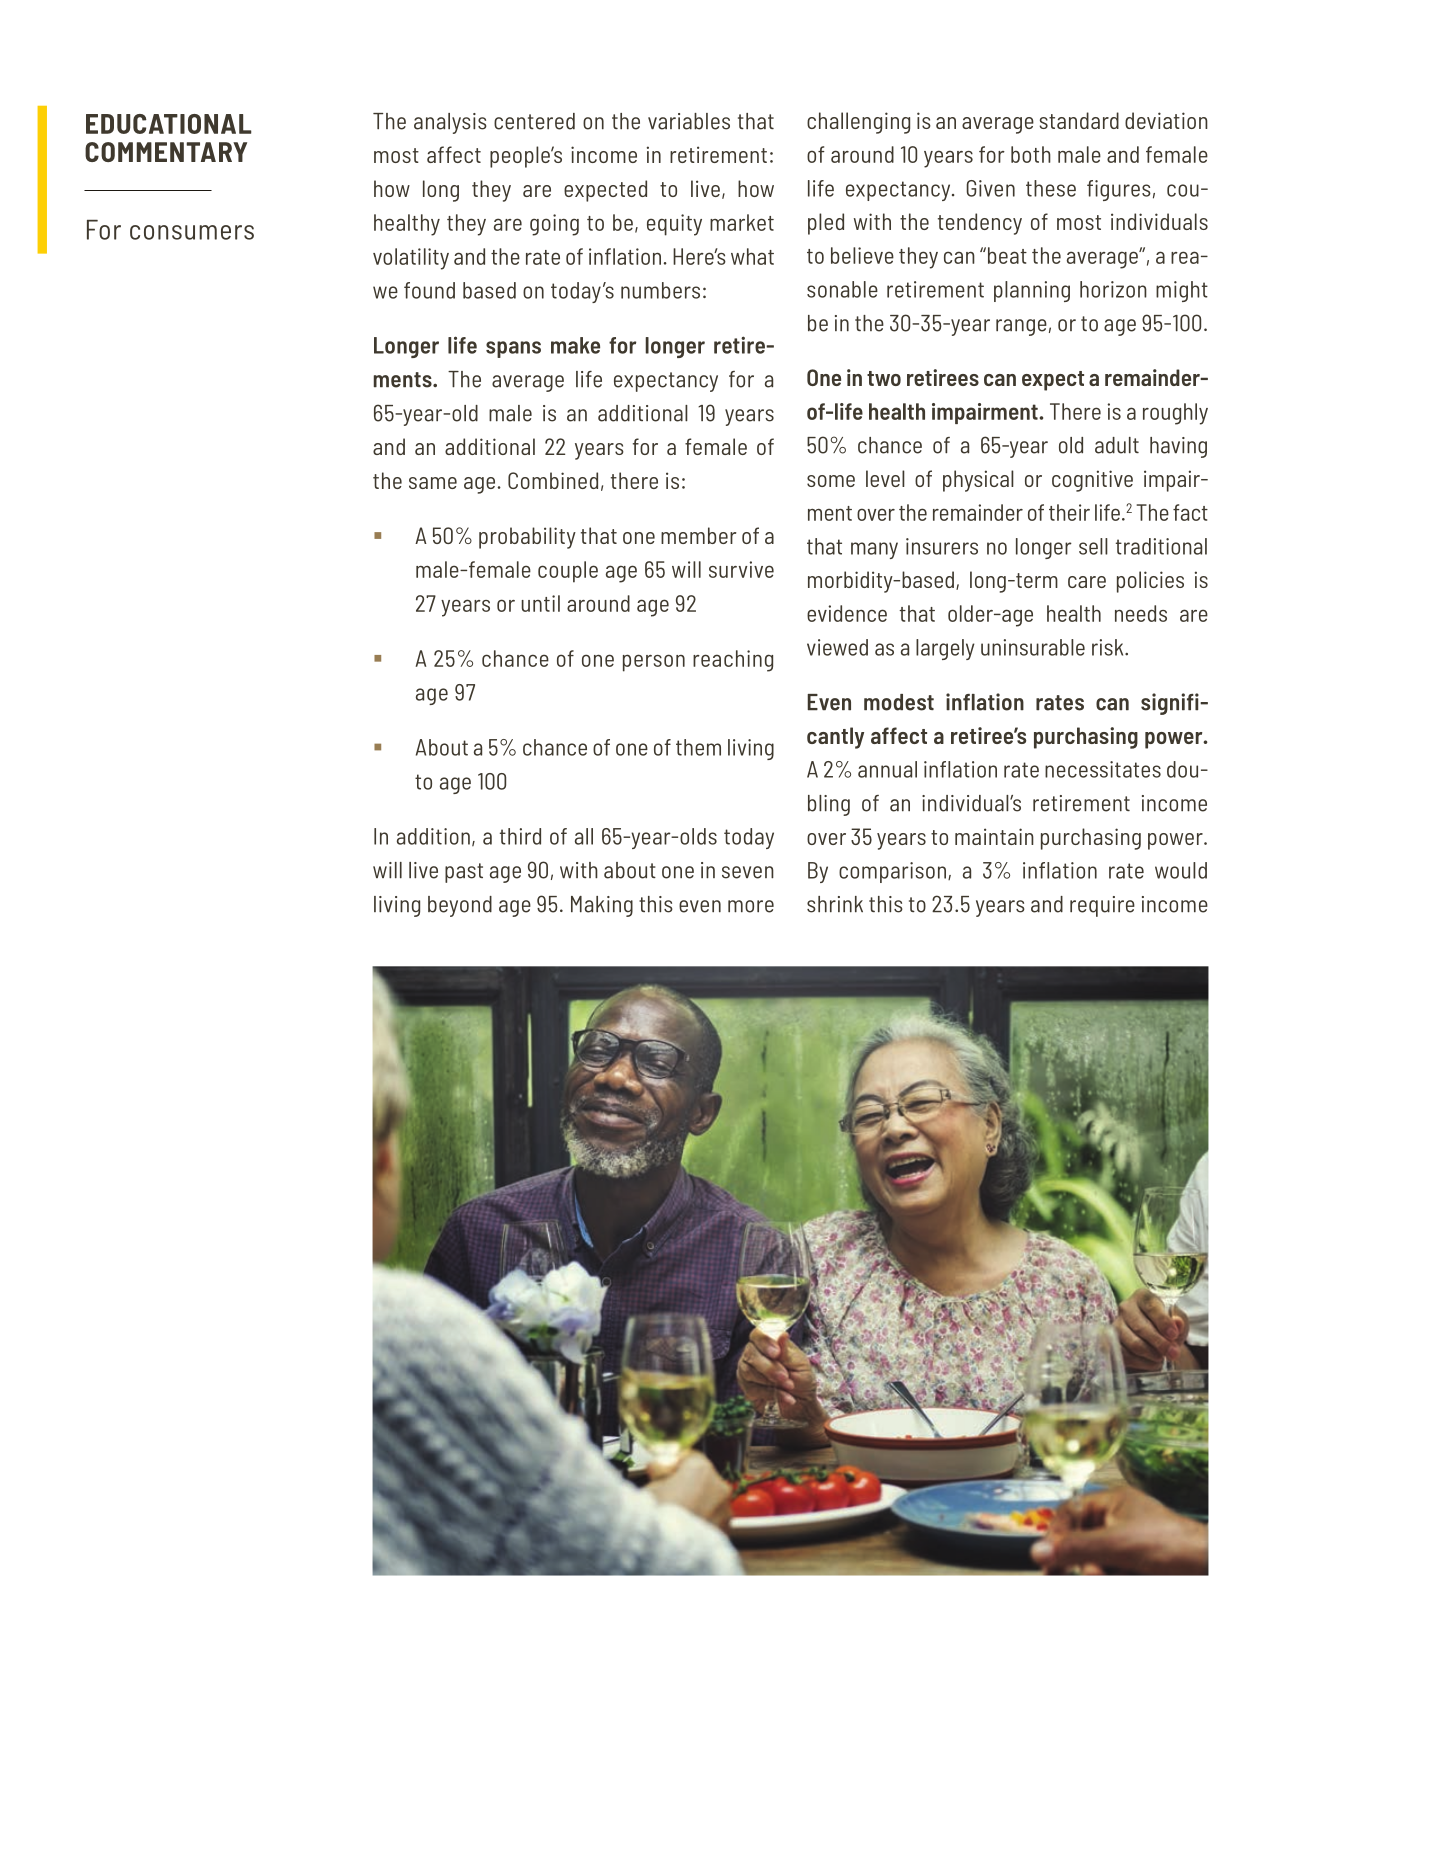 This document has width=1437, height=1860. I want to click on necessitates, so click(1103, 769).
